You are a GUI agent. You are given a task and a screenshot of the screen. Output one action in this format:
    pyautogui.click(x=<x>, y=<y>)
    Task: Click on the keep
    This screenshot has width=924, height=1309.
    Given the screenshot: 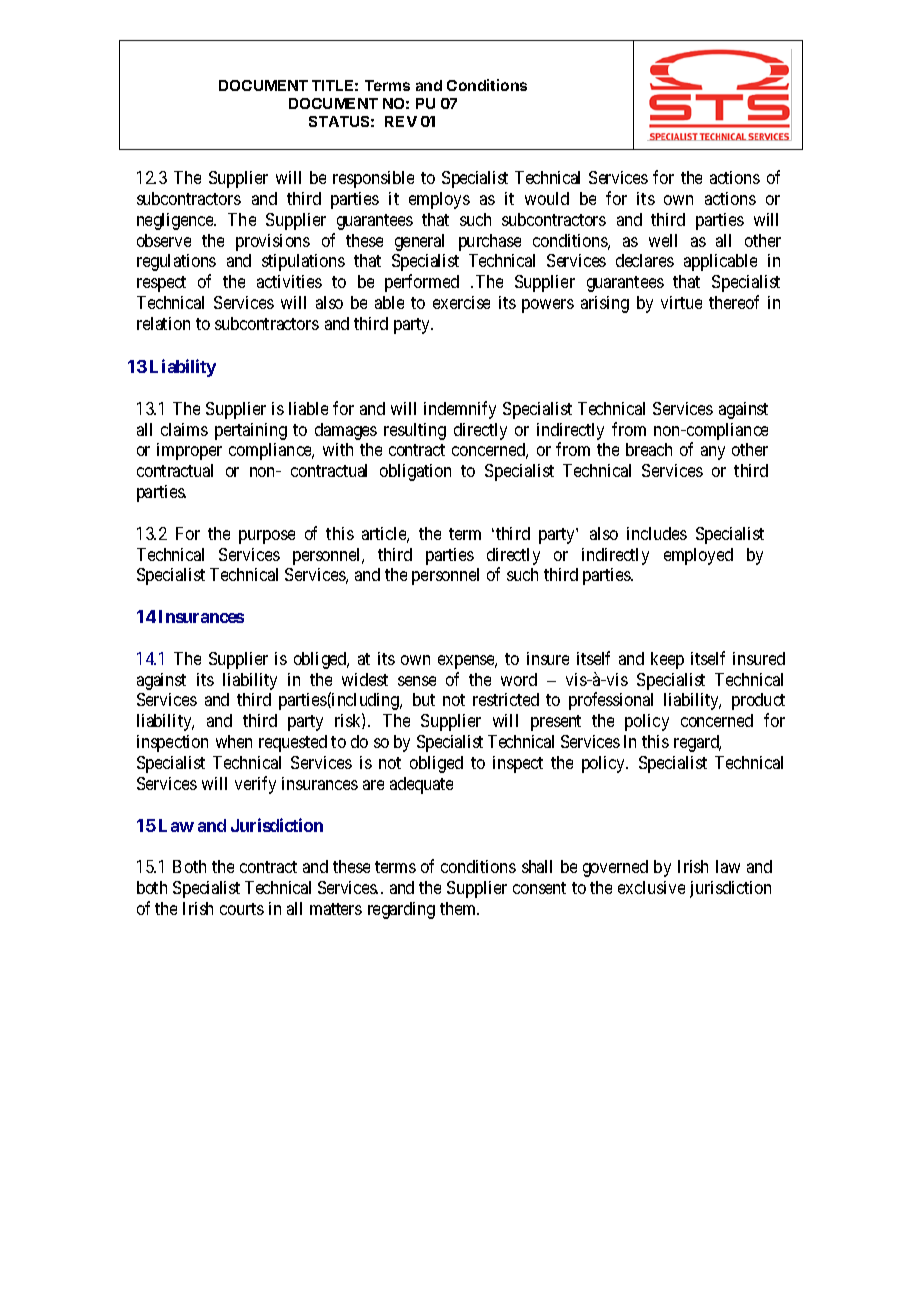 What is the action you would take?
    pyautogui.click(x=667, y=660)
